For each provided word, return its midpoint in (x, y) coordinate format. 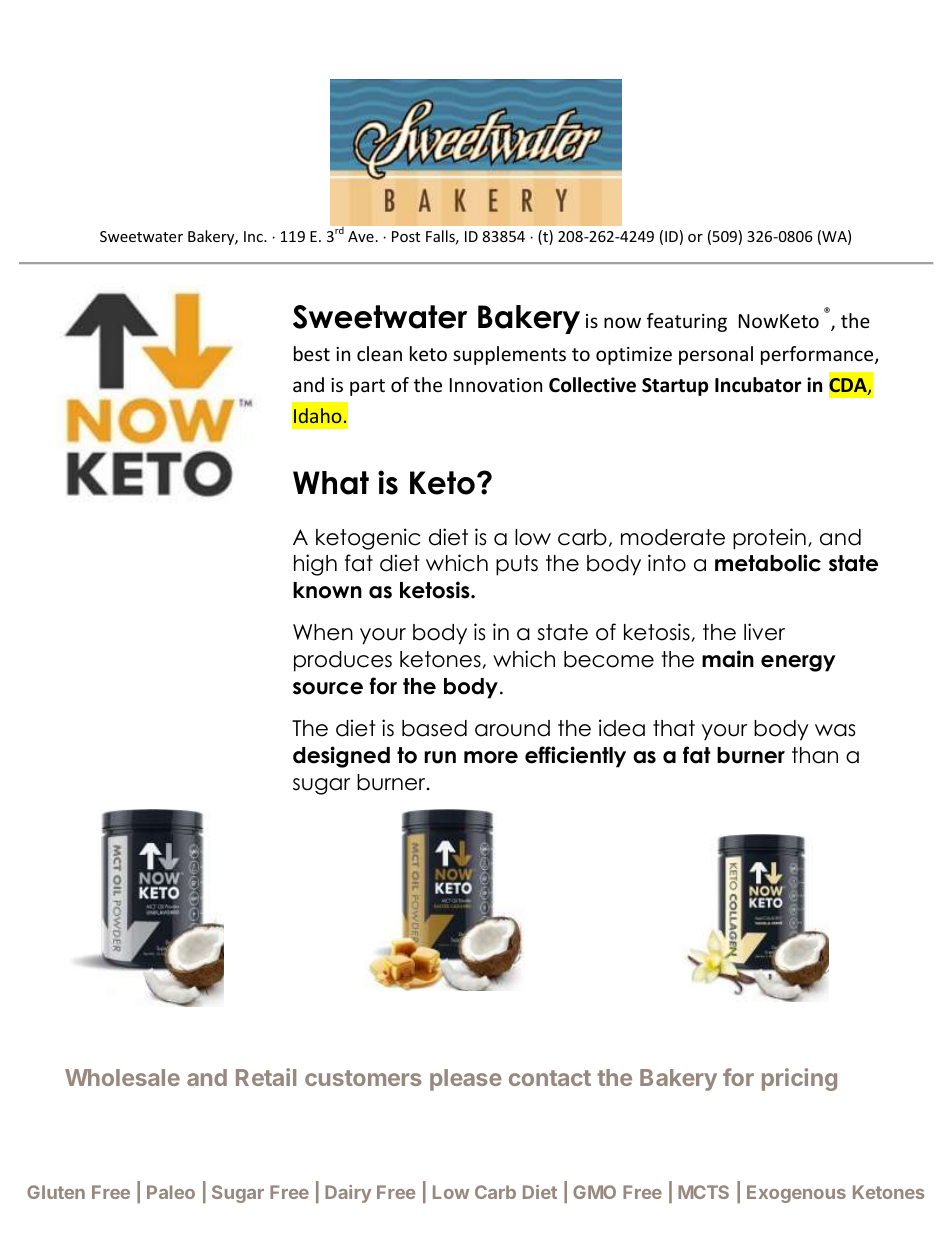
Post (406, 236)
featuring (687, 322)
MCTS (703, 1192)
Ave (361, 236)
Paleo (171, 1192)
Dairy (348, 1194)
